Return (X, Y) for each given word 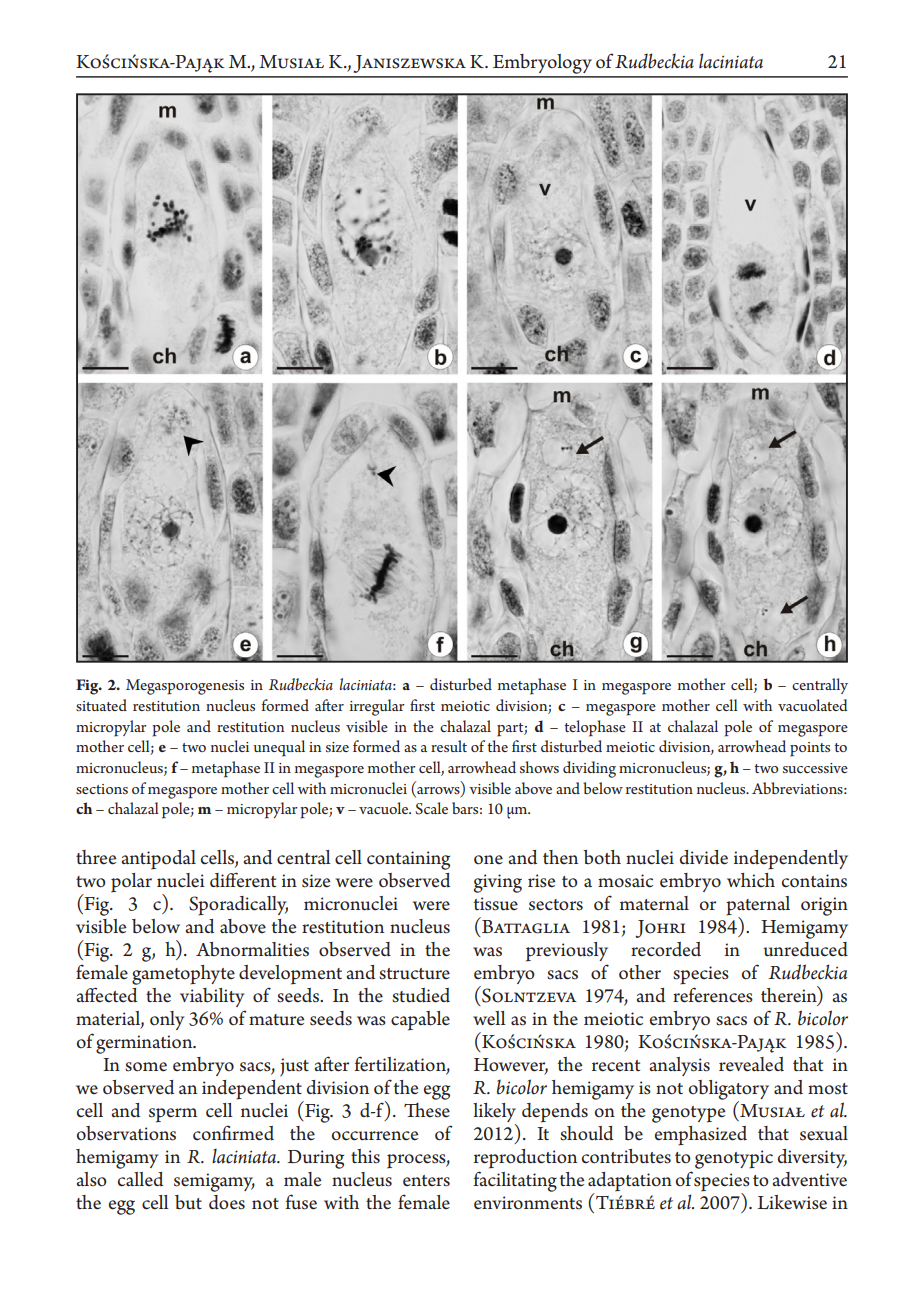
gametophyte (183, 975)
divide (704, 857)
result (449, 746)
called (140, 1179)
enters (426, 1181)
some (146, 1067)
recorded (666, 949)
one (488, 860)
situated (101, 705)
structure (414, 974)
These (427, 1110)
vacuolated (812, 705)
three (96, 857)
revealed (751, 1064)
